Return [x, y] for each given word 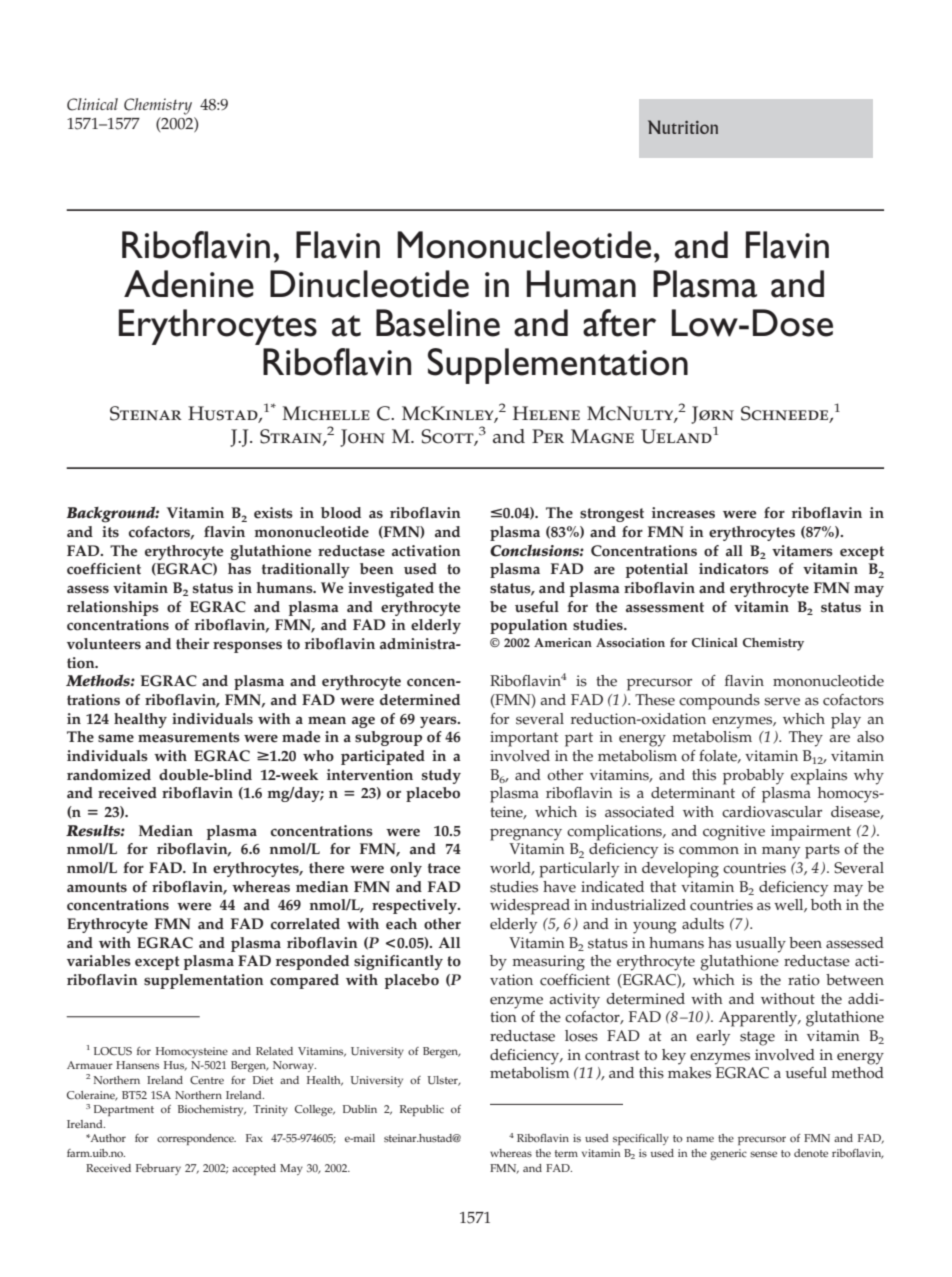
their [192, 644]
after [619, 323]
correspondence [196, 1139]
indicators [734, 569]
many [781, 853]
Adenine [189, 284]
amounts [97, 887]
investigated [391, 589]
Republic [422, 1110]
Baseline [438, 323]
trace [444, 868]
